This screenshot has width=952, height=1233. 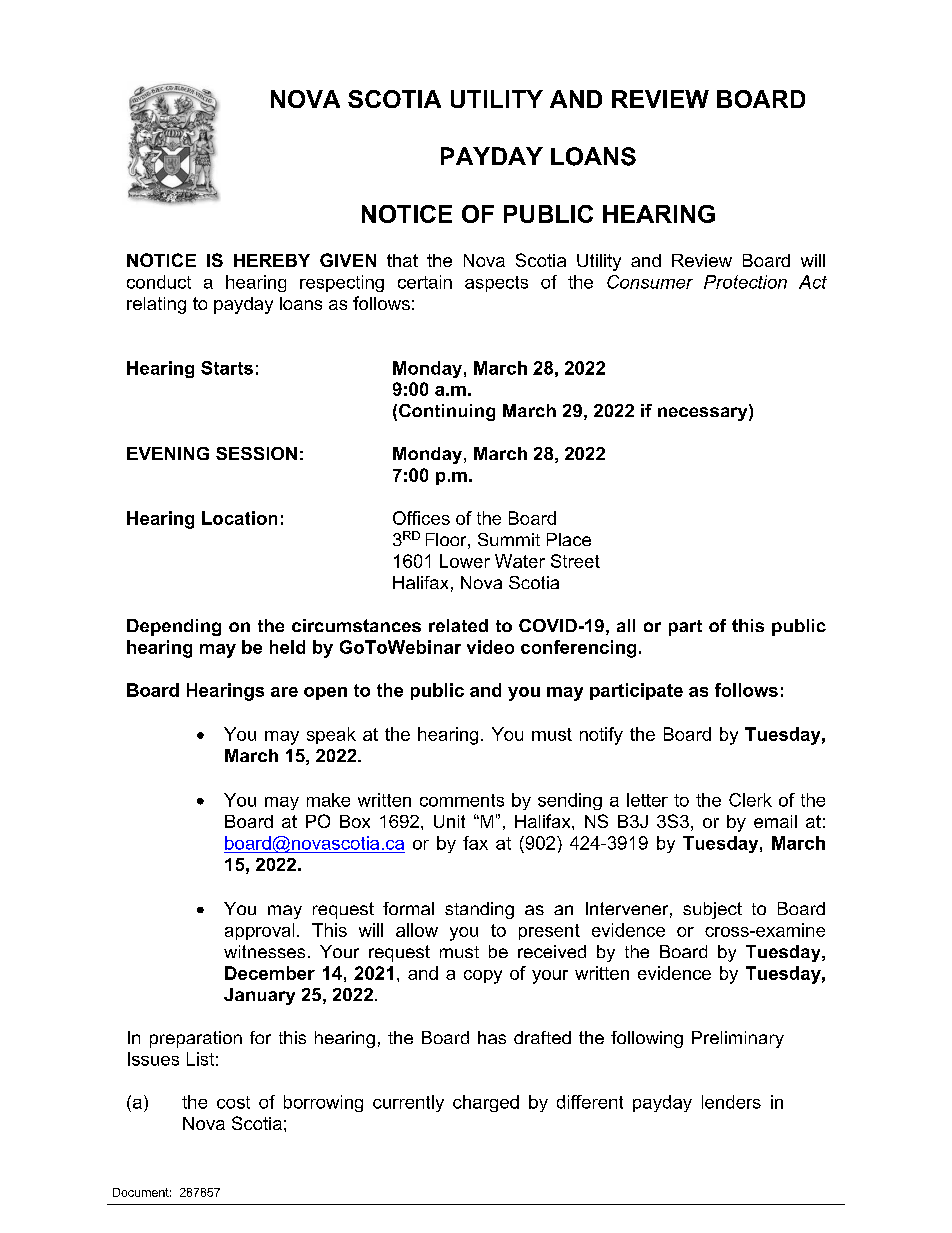 What do you see at coordinates (479, 910) in the screenshot?
I see `standing` at bounding box center [479, 910].
